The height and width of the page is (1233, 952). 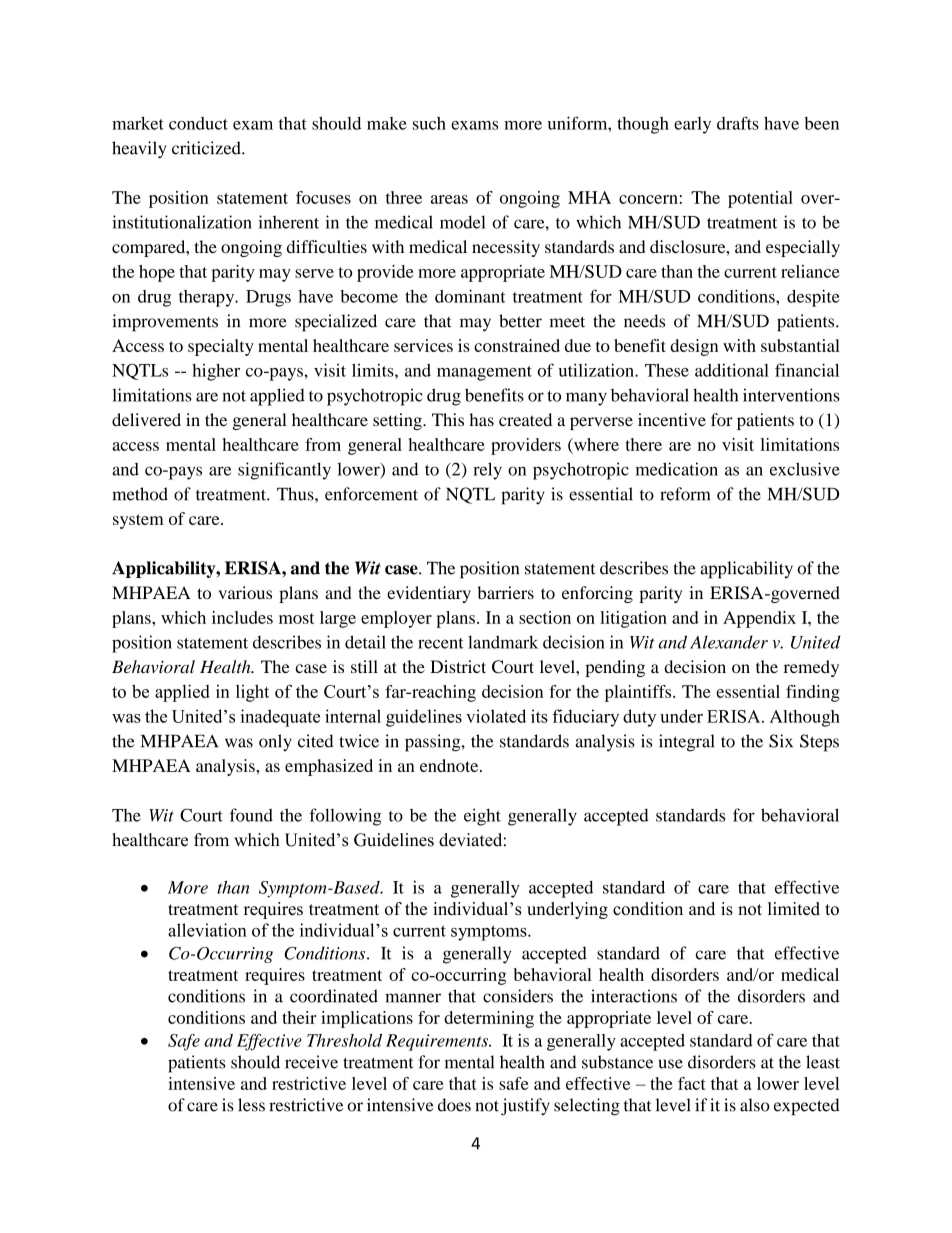 What do you see at coordinates (207, 148) in the page?
I see `criticized` at bounding box center [207, 148].
